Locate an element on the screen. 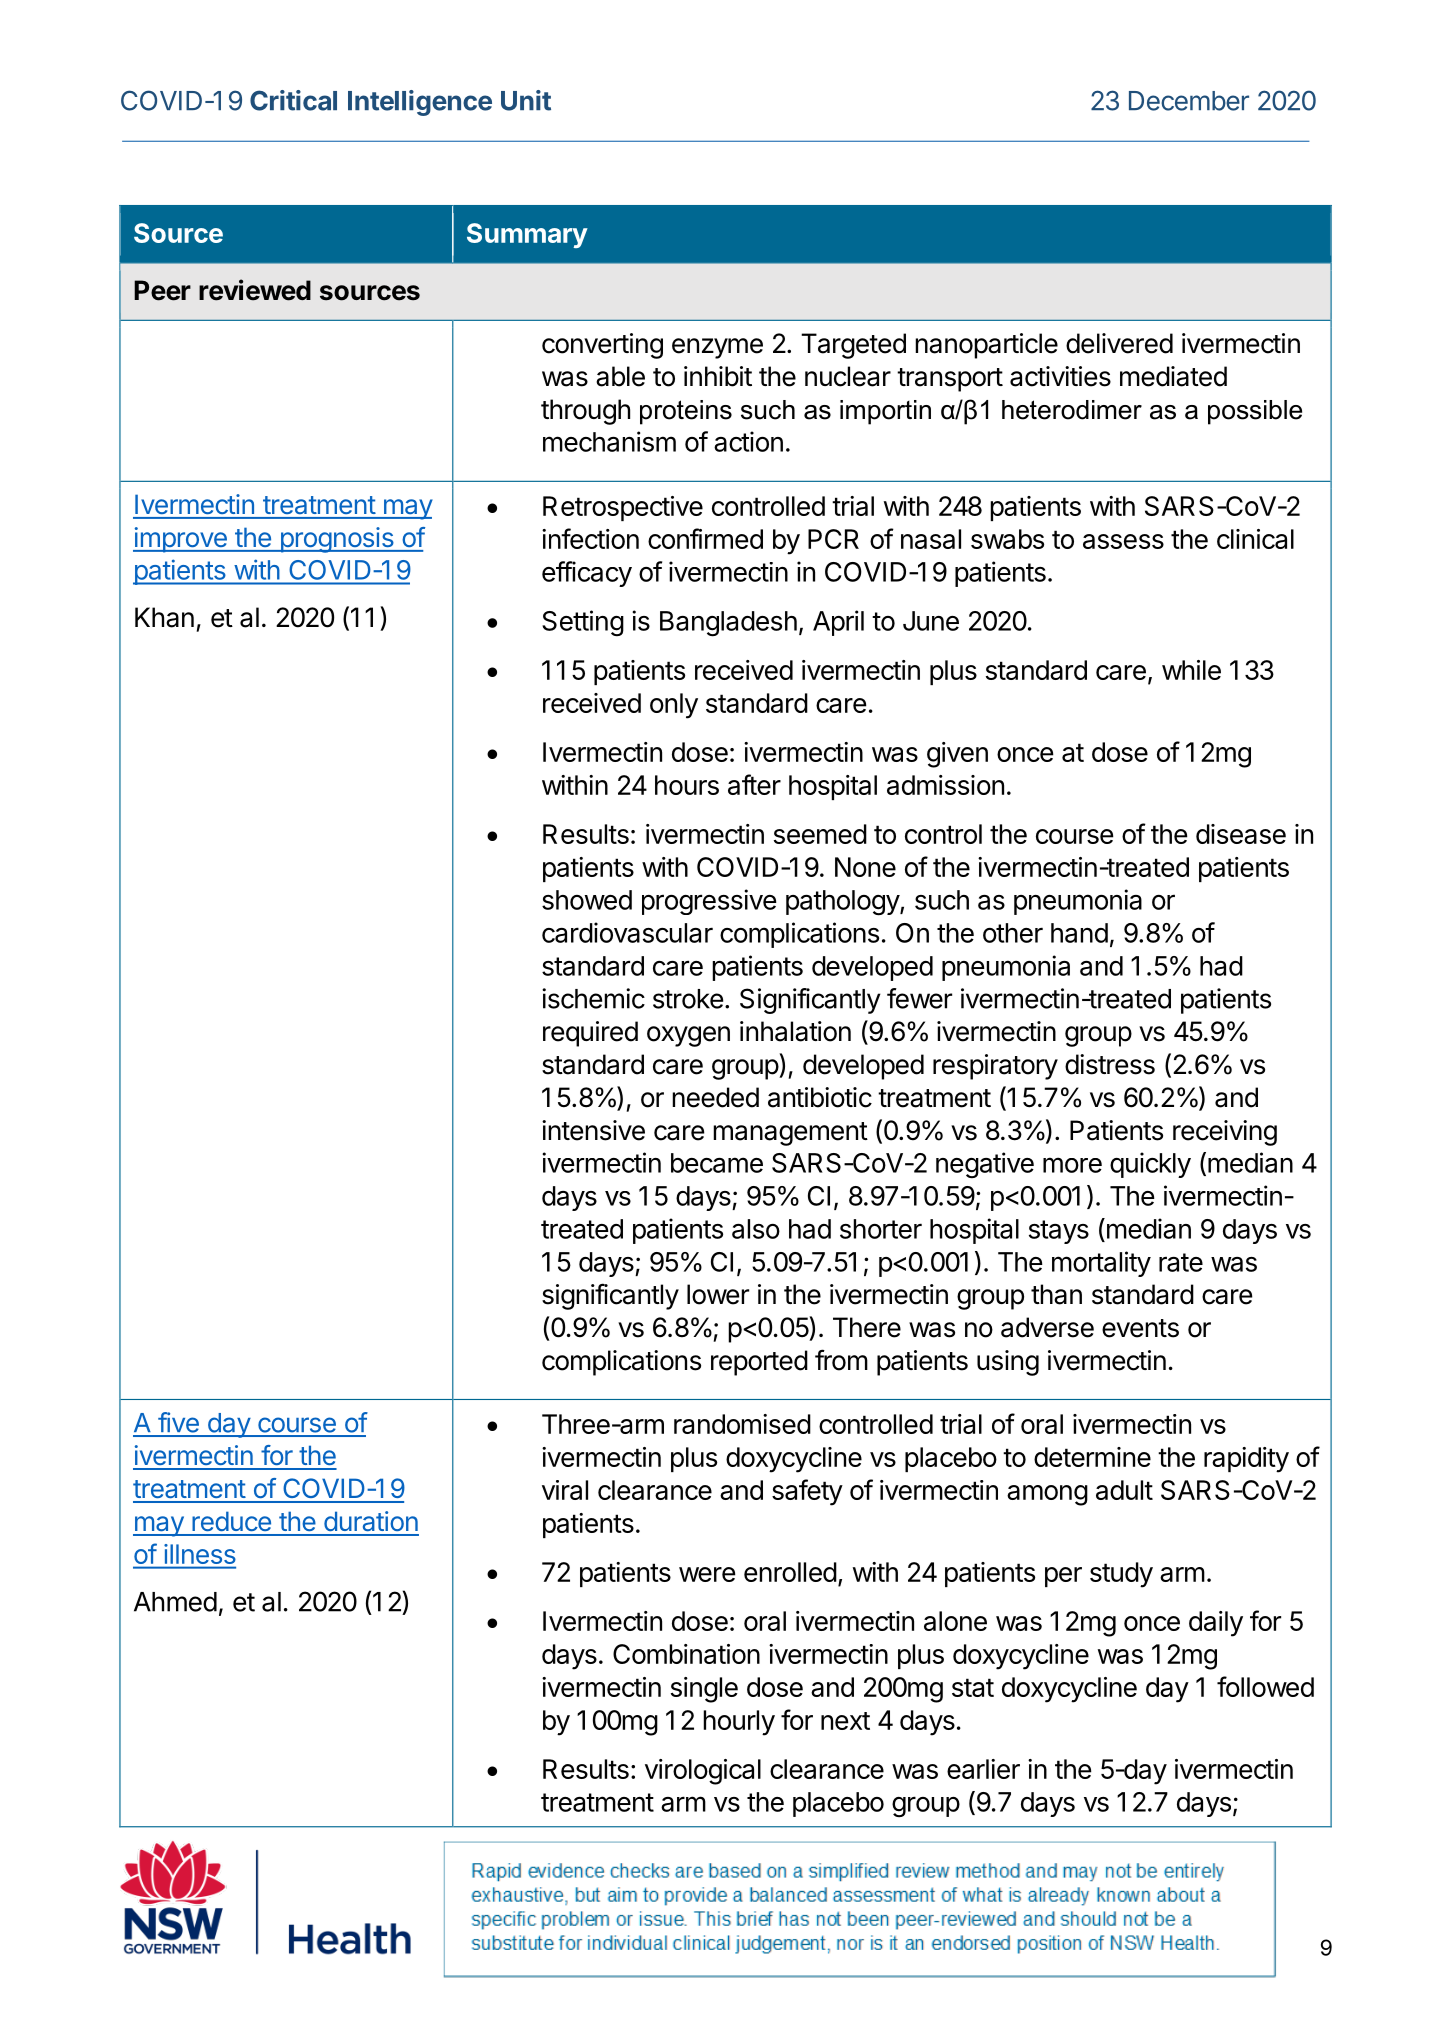 The image size is (1434, 2028). showed is located at coordinates (587, 900).
